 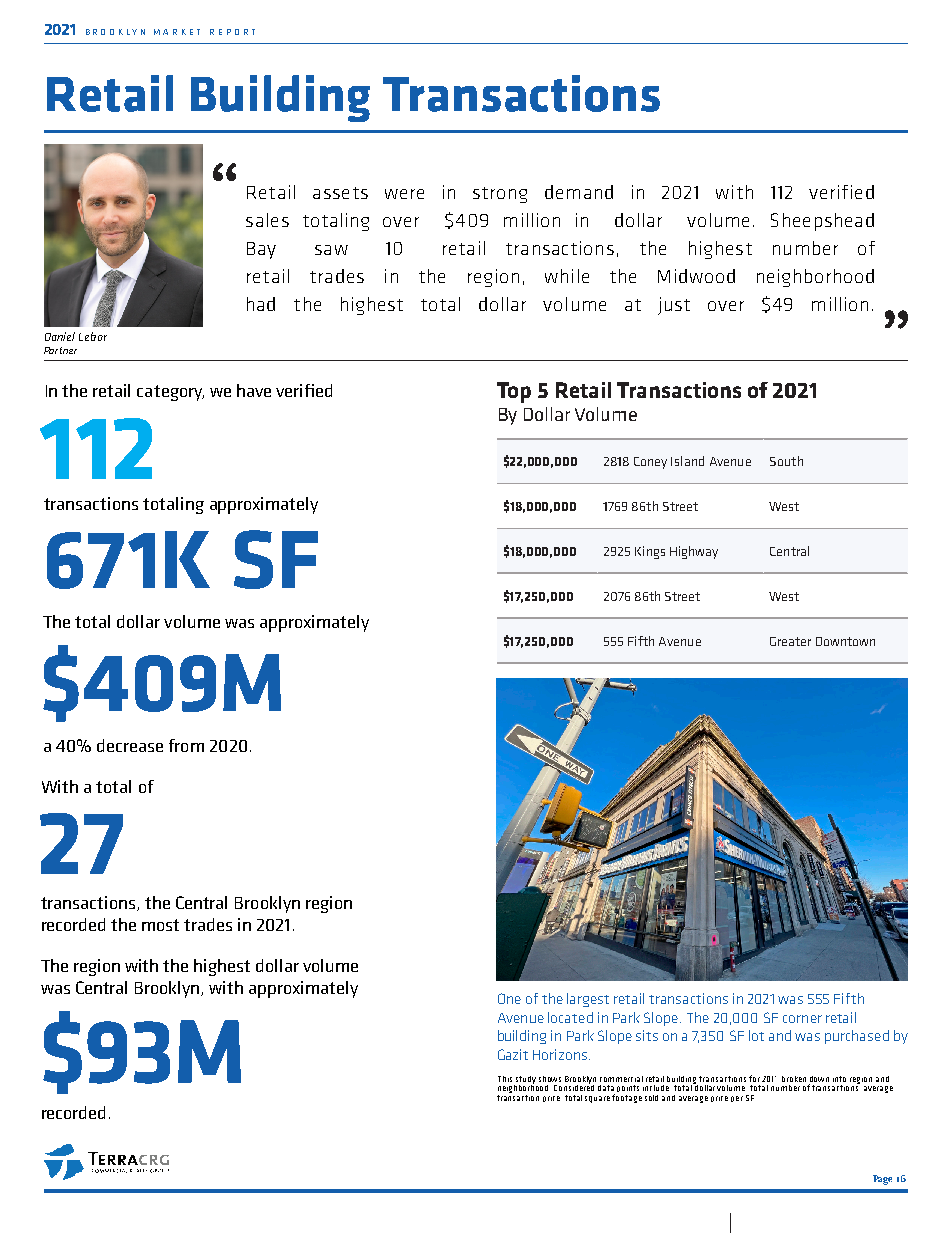 What do you see at coordinates (525, 1081) in the screenshot?
I see `study` at bounding box center [525, 1081].
